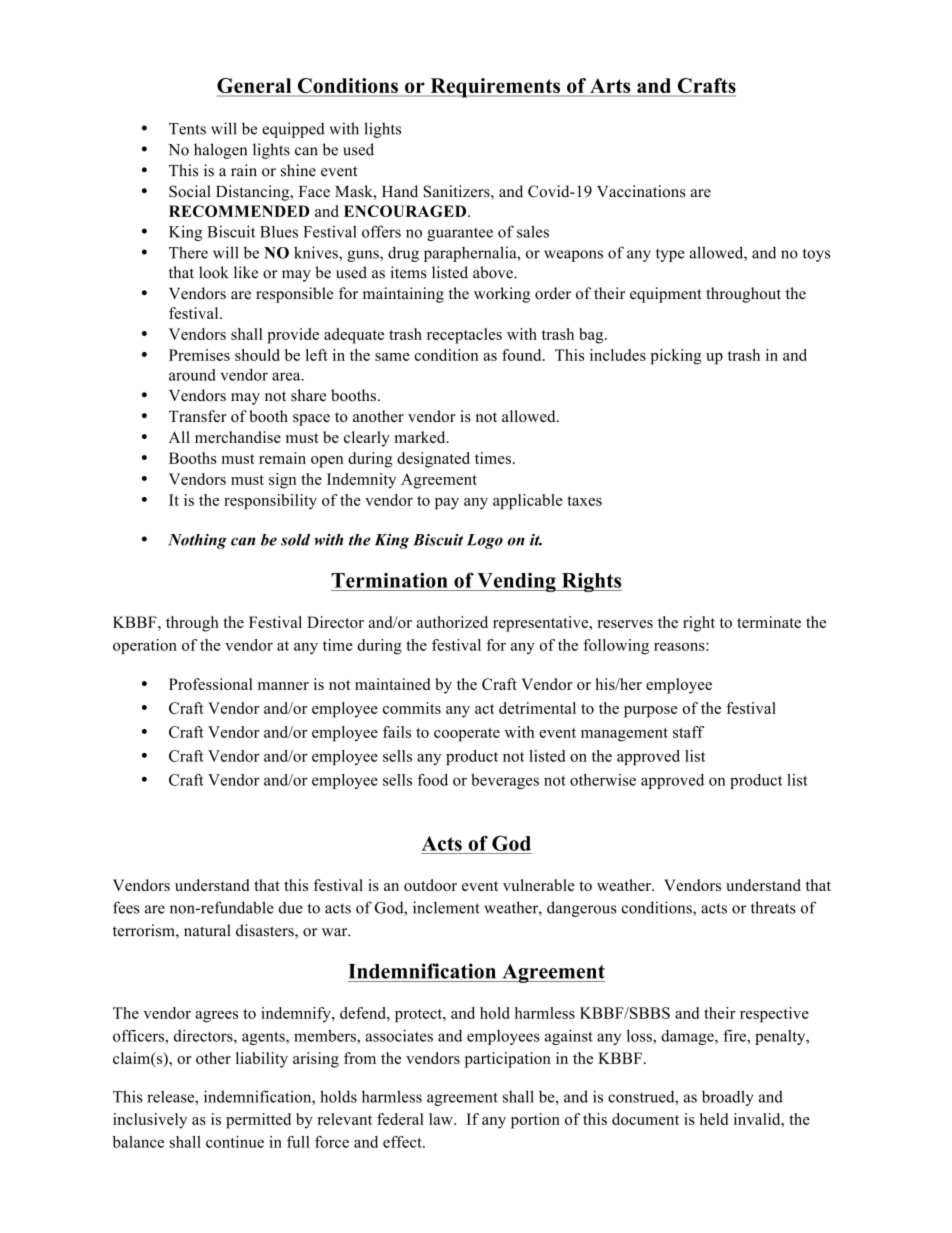  Describe the element at coordinates (187, 129) in the screenshot. I see `Tents` at that location.
